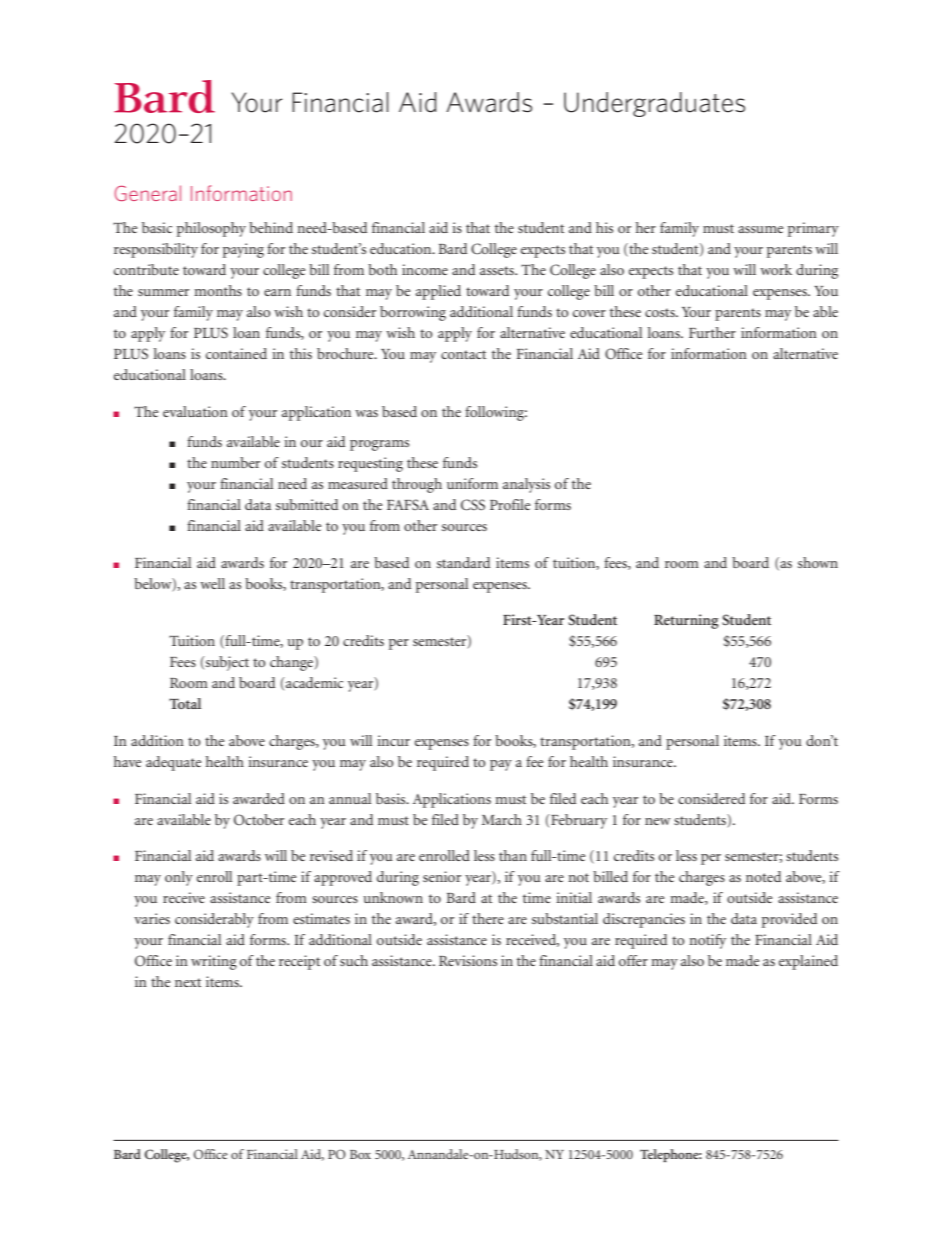 This screenshot has width=952, height=1233. Describe the element at coordinates (147, 193) in the screenshot. I see `General` at that location.
